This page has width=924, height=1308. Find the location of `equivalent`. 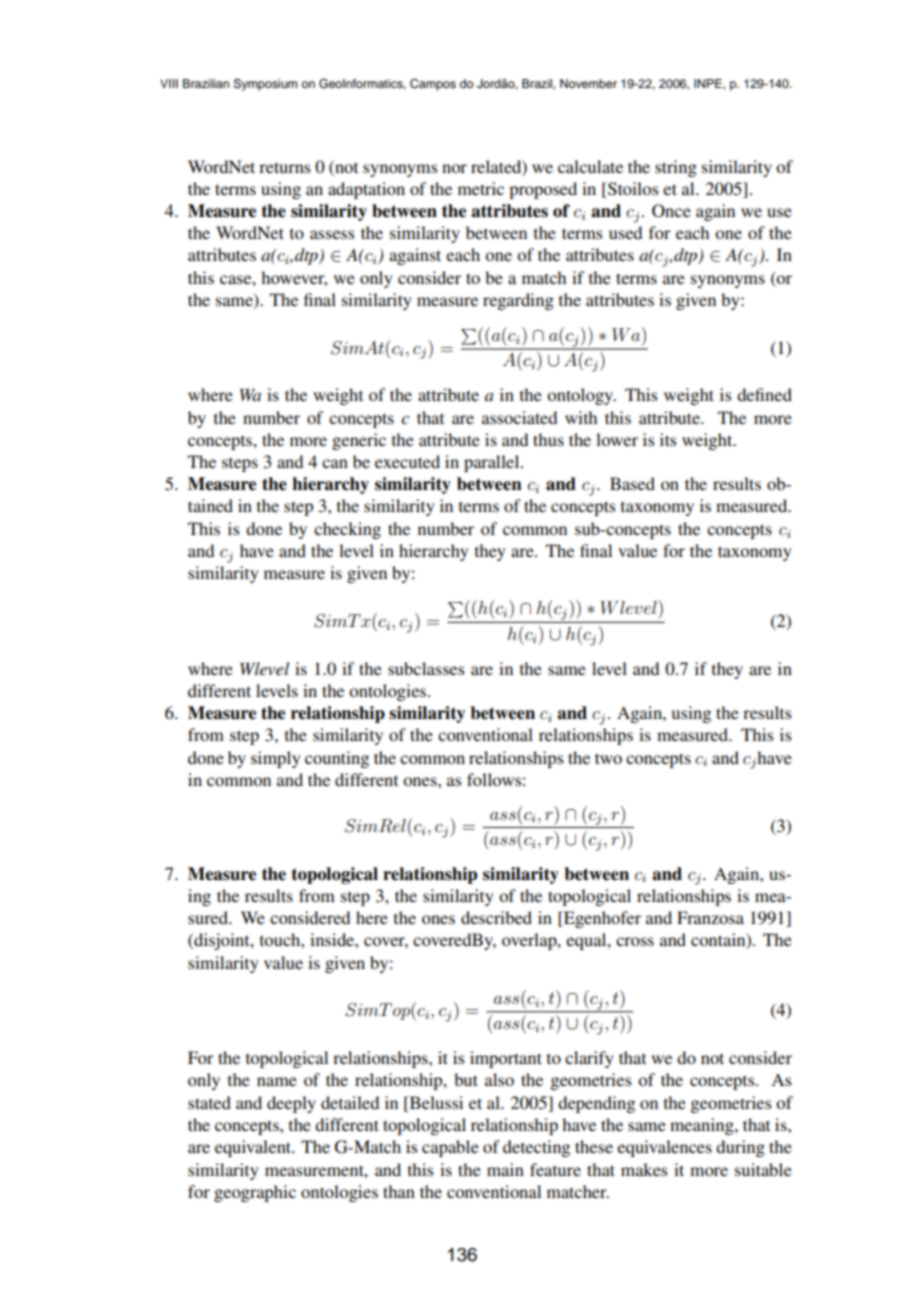

equivalent is located at coordinates (254, 1148).
